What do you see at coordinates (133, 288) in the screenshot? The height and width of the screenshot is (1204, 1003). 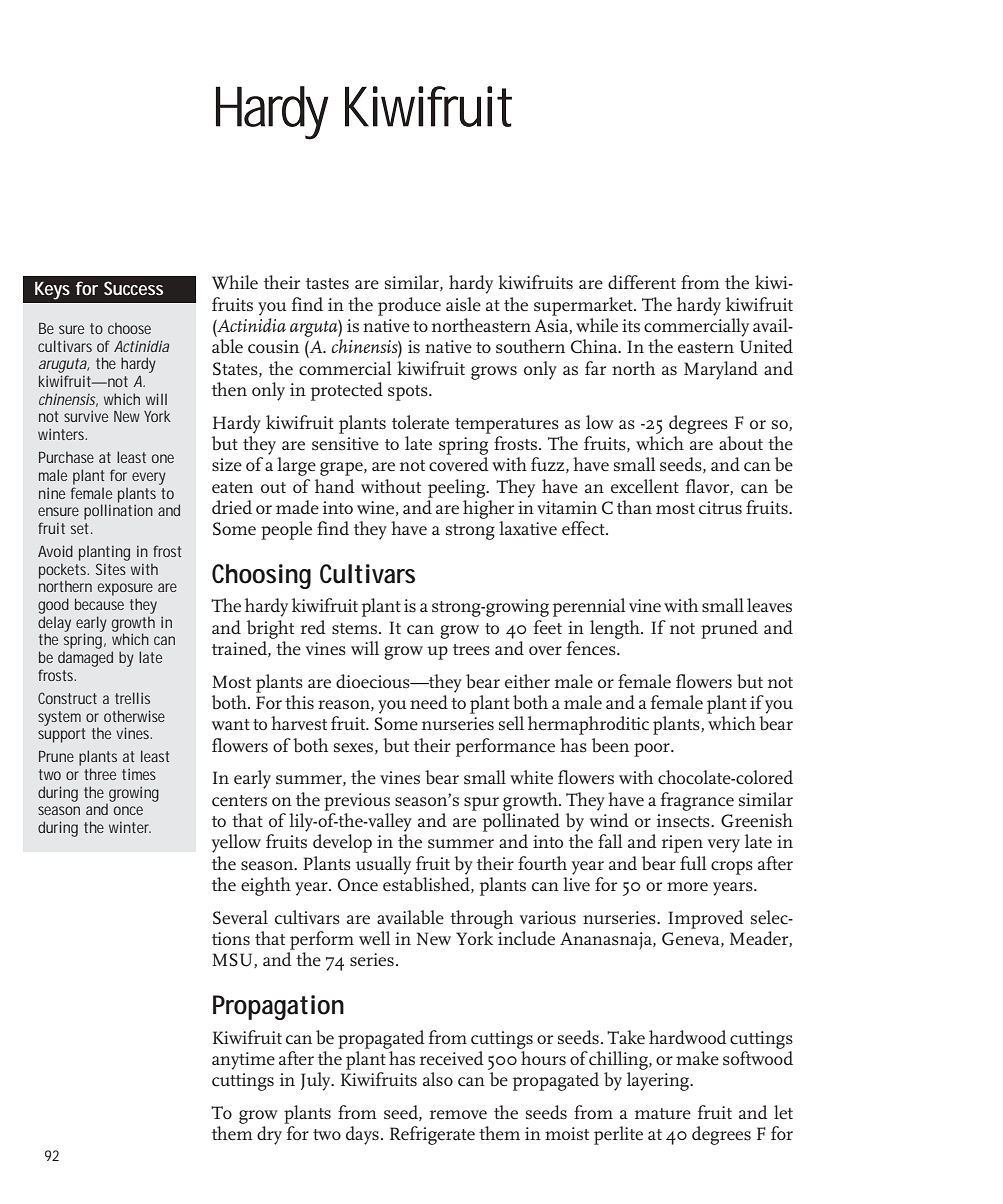 I see `Success` at bounding box center [133, 288].
